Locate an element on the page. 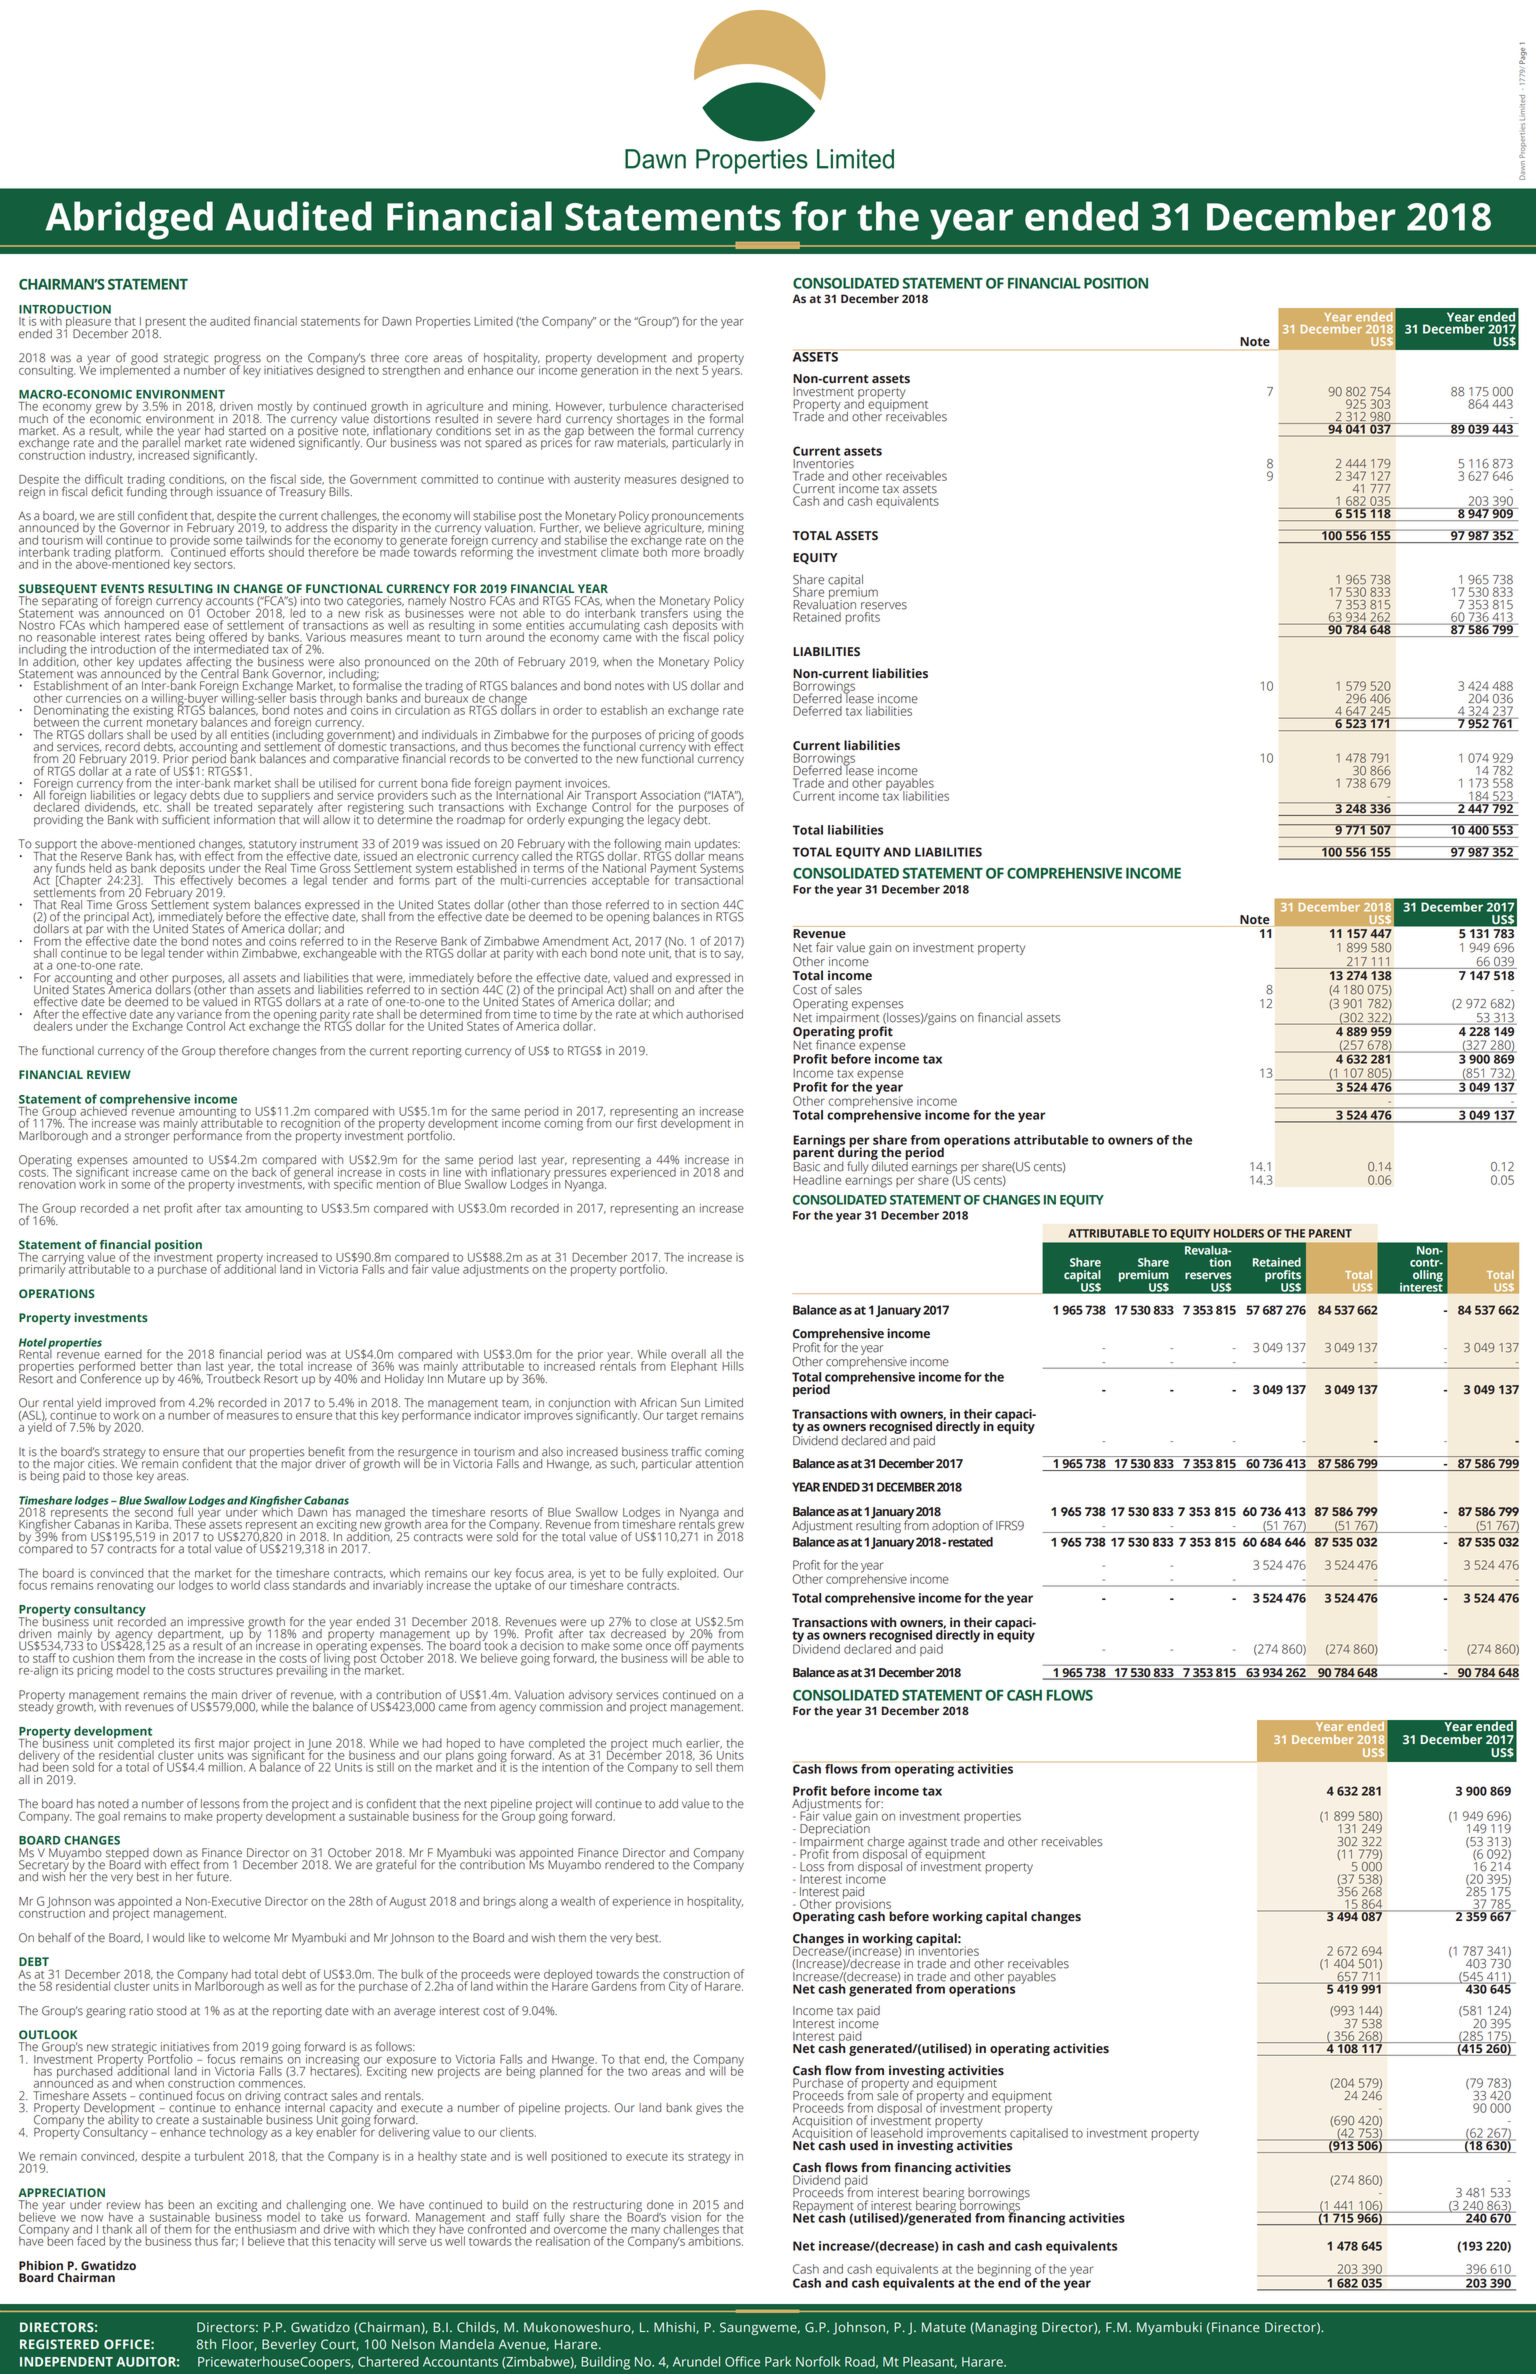  lessons is located at coordinates (220, 1804).
